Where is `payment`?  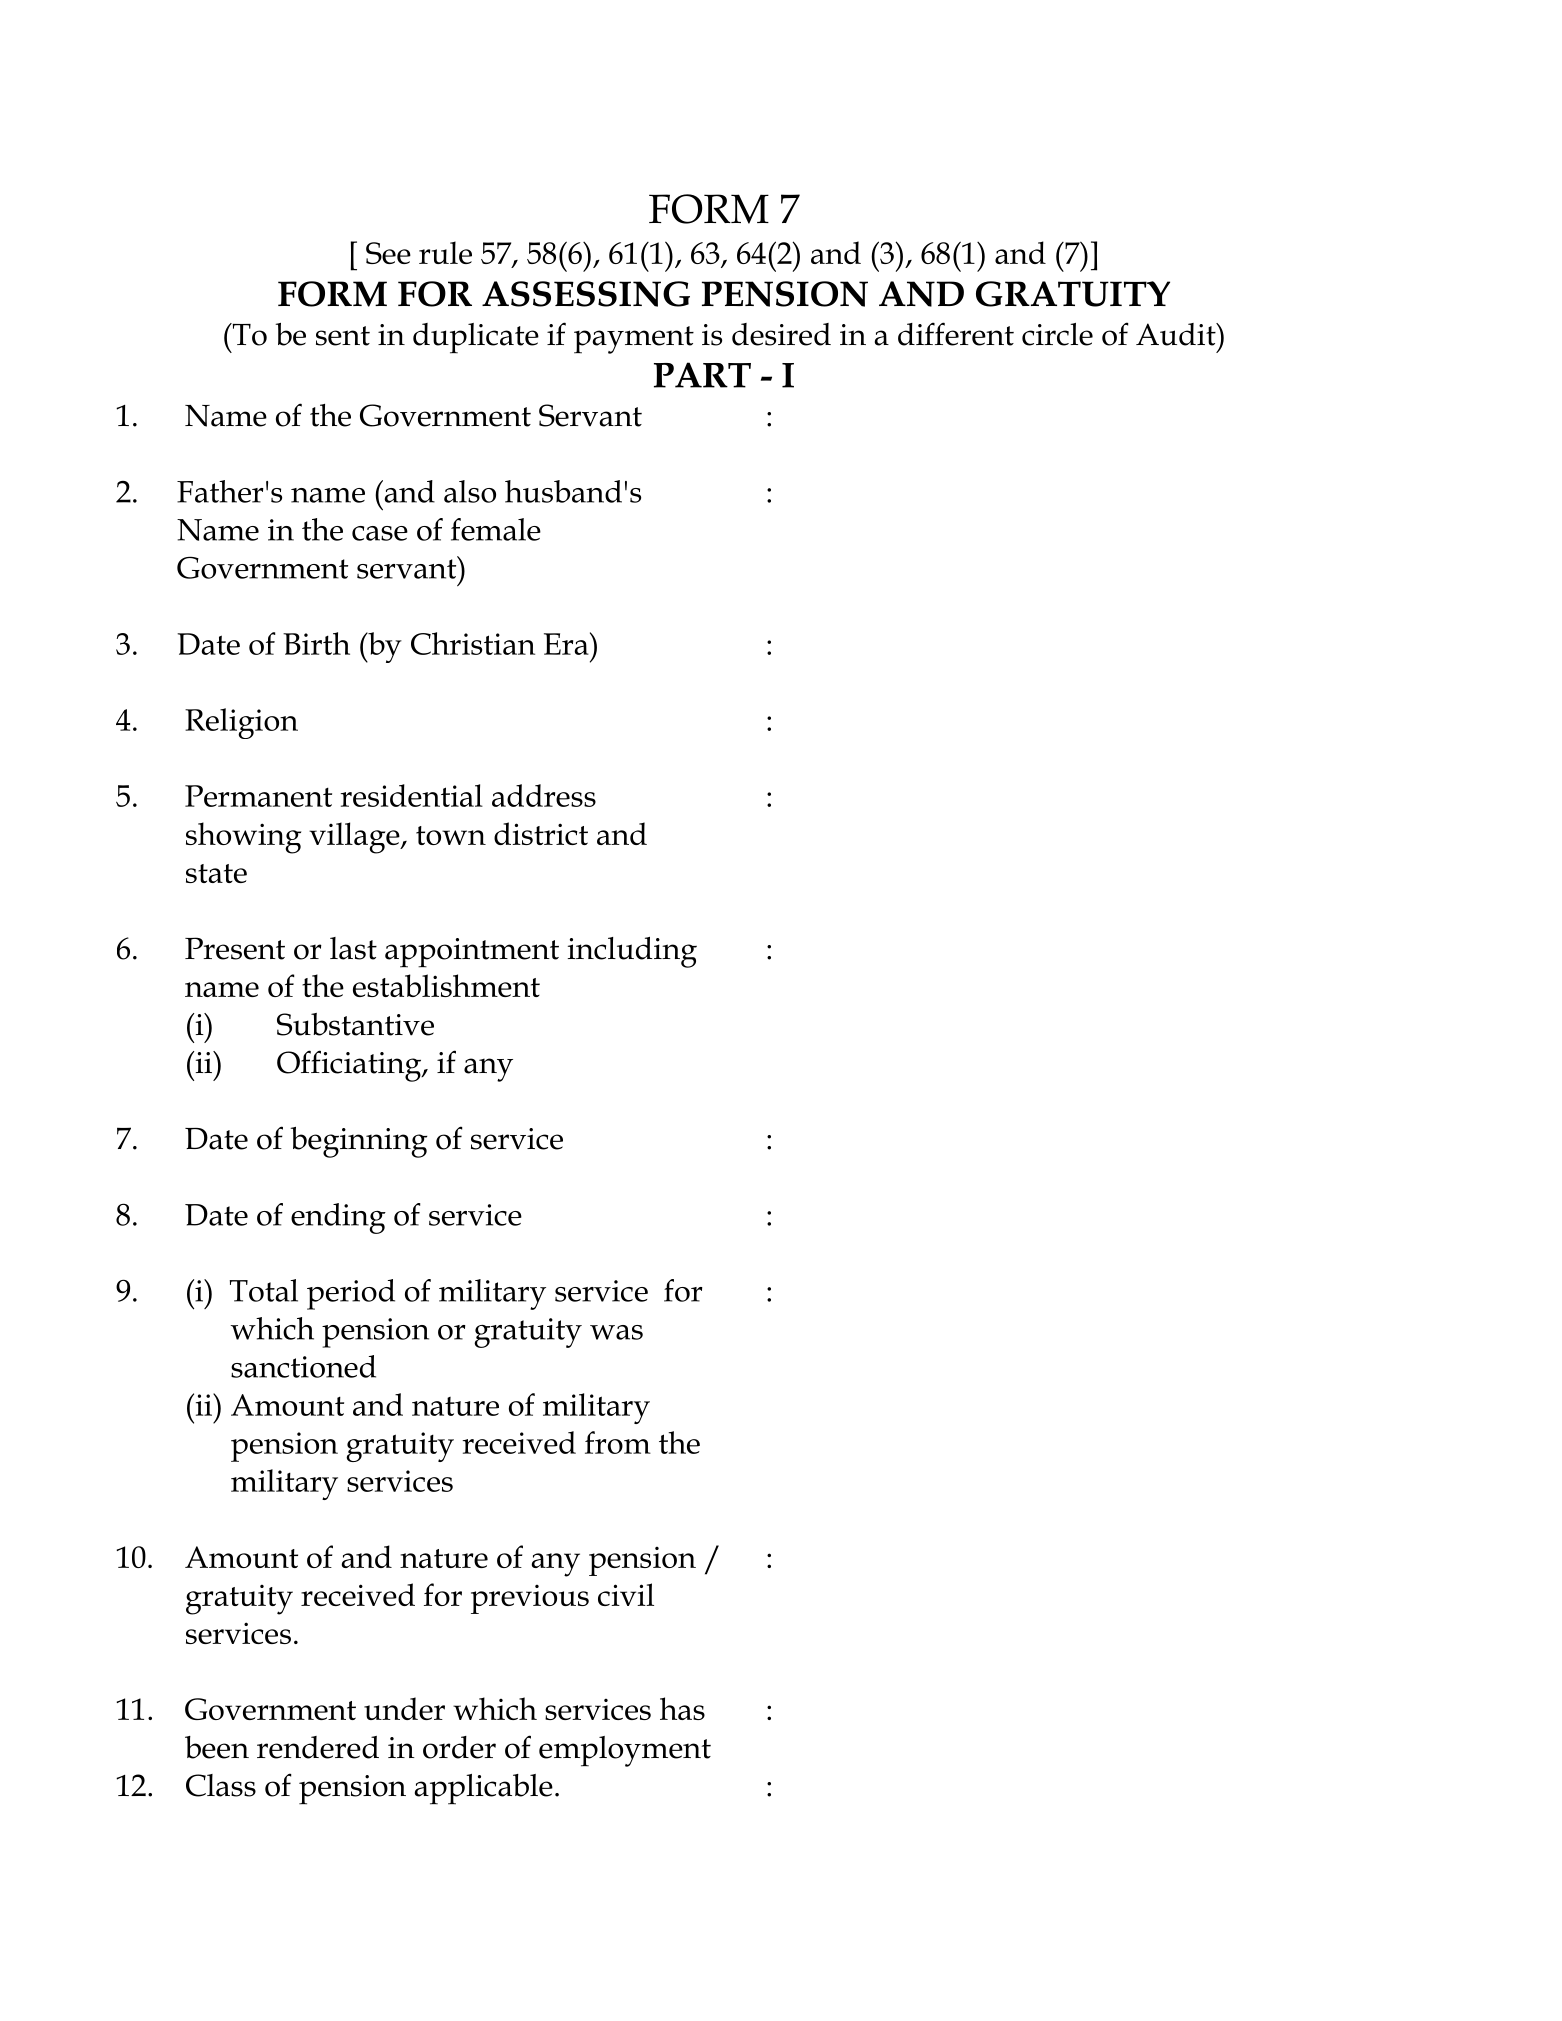
payment is located at coordinates (634, 340).
